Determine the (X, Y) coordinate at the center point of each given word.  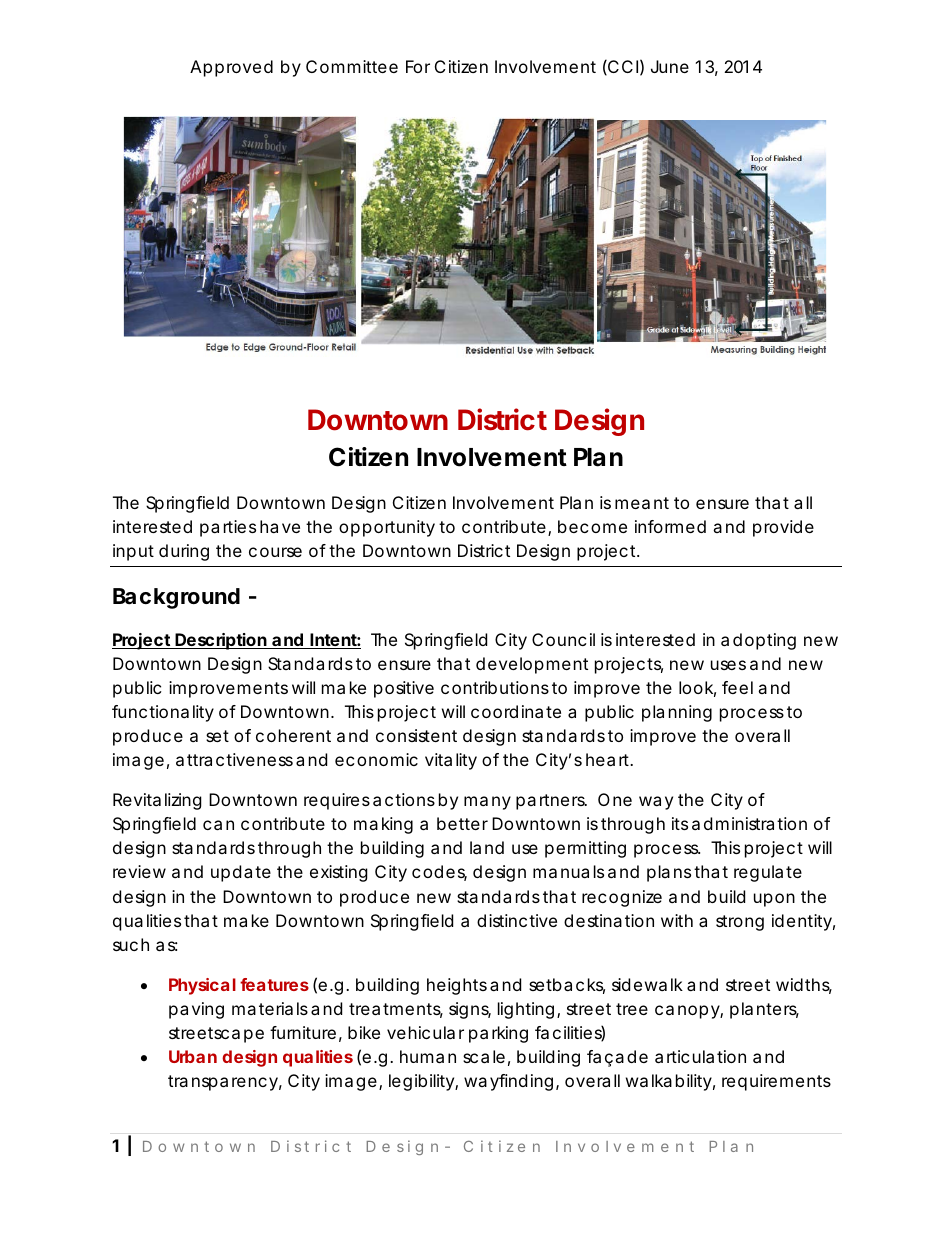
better (462, 823)
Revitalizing (157, 801)
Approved (231, 68)
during (184, 552)
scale (484, 1056)
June (670, 66)
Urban (193, 1056)
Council (563, 639)
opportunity (387, 528)
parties (228, 528)
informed (670, 526)
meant (642, 503)
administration (749, 823)
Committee (352, 66)
